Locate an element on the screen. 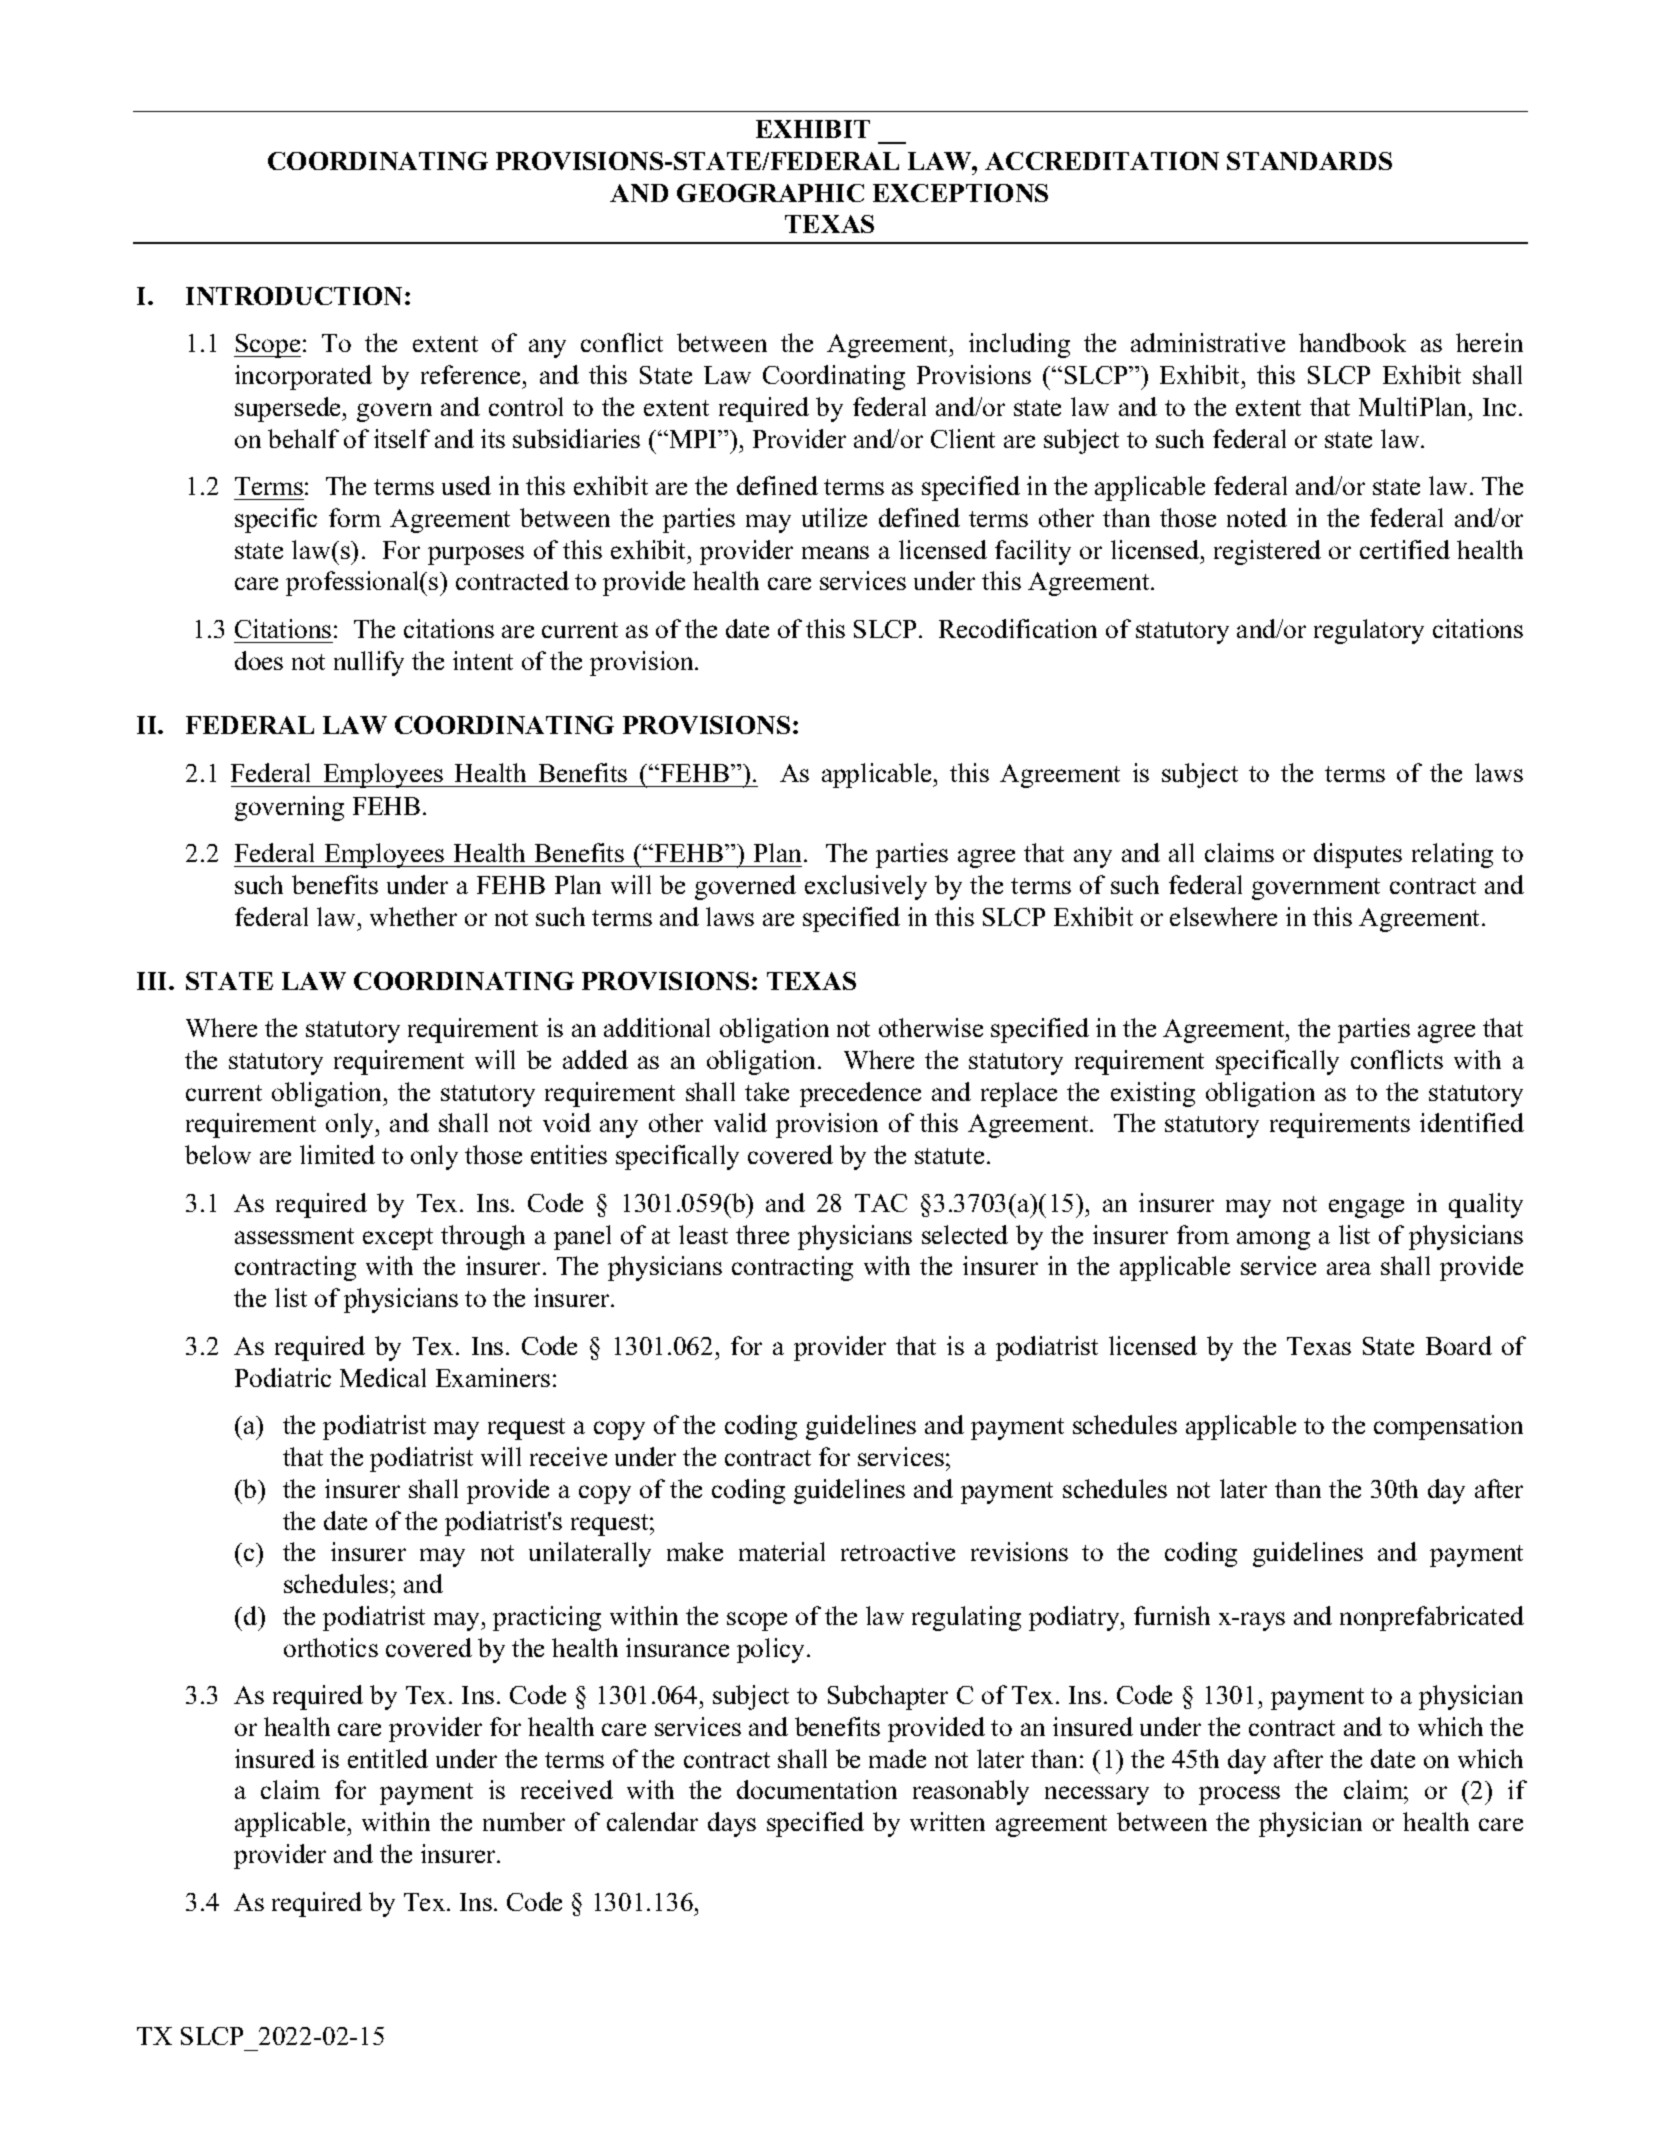 The height and width of the screenshot is (2149, 1661). GEOGRAPHIC is located at coordinates (770, 193).
